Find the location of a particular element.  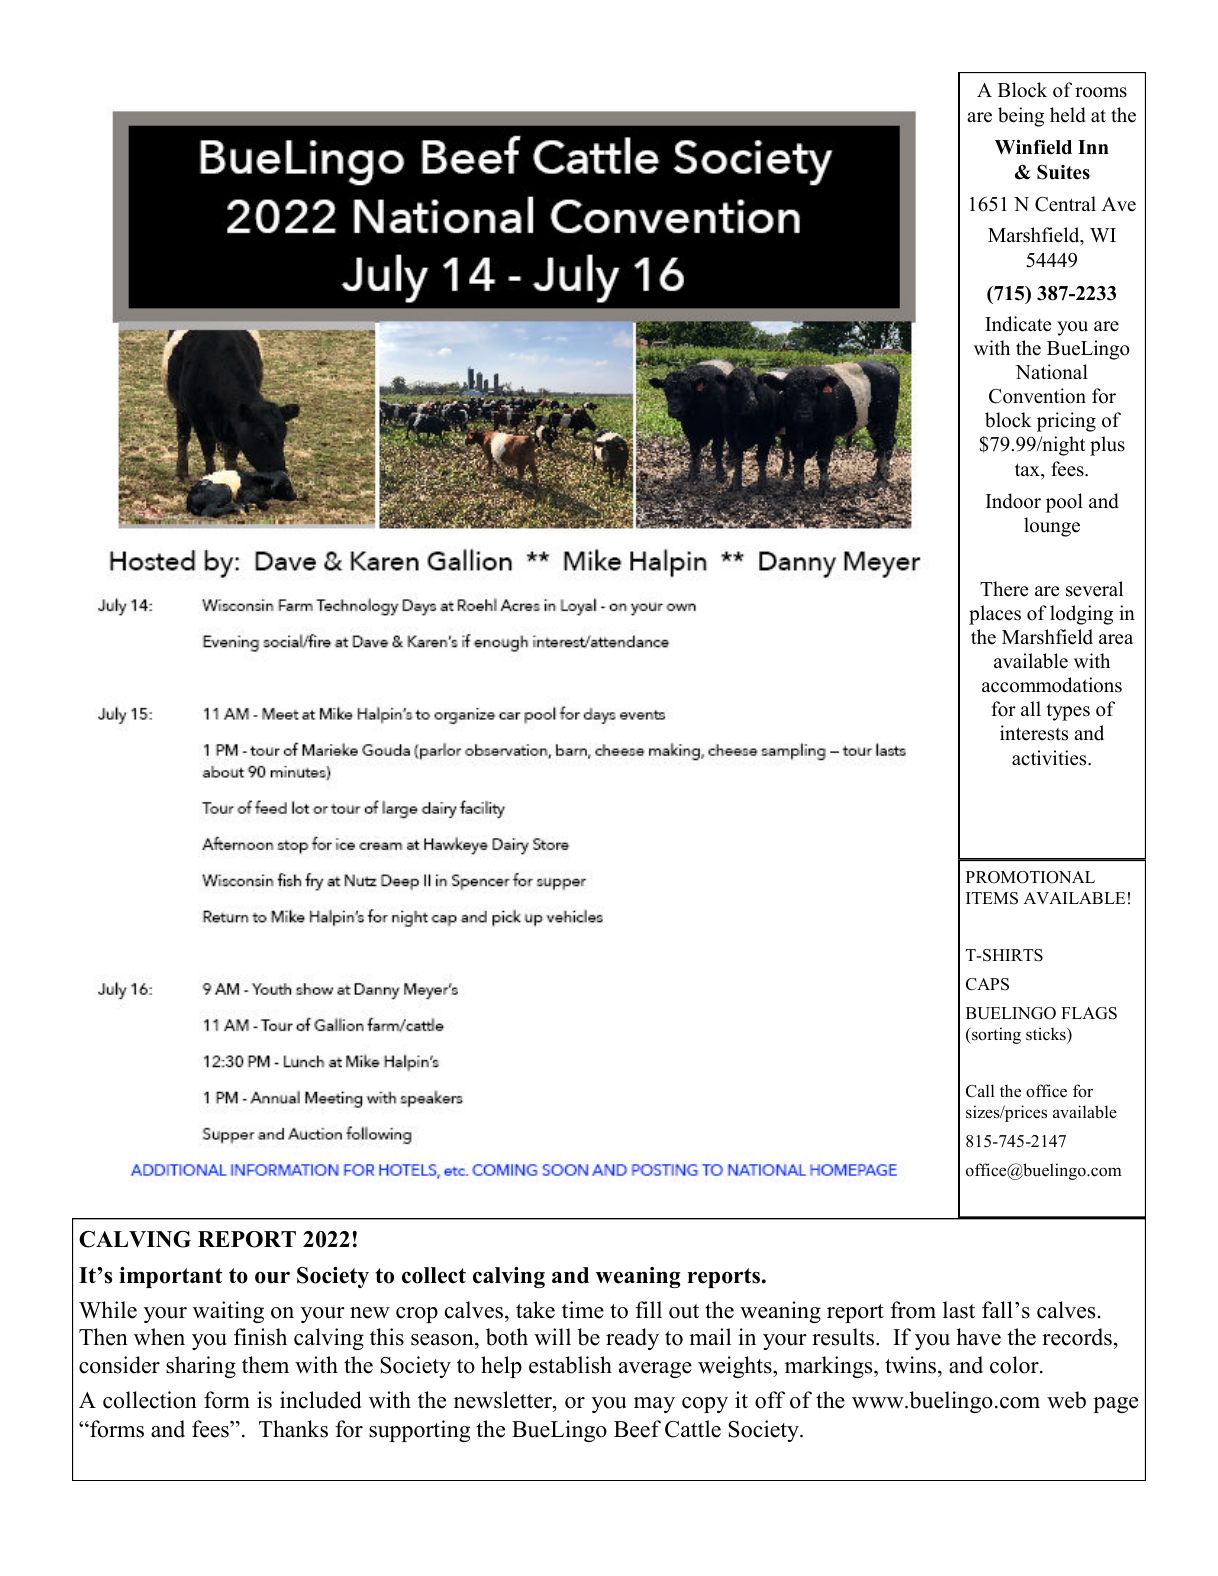

Winfield is located at coordinates (1033, 147).
